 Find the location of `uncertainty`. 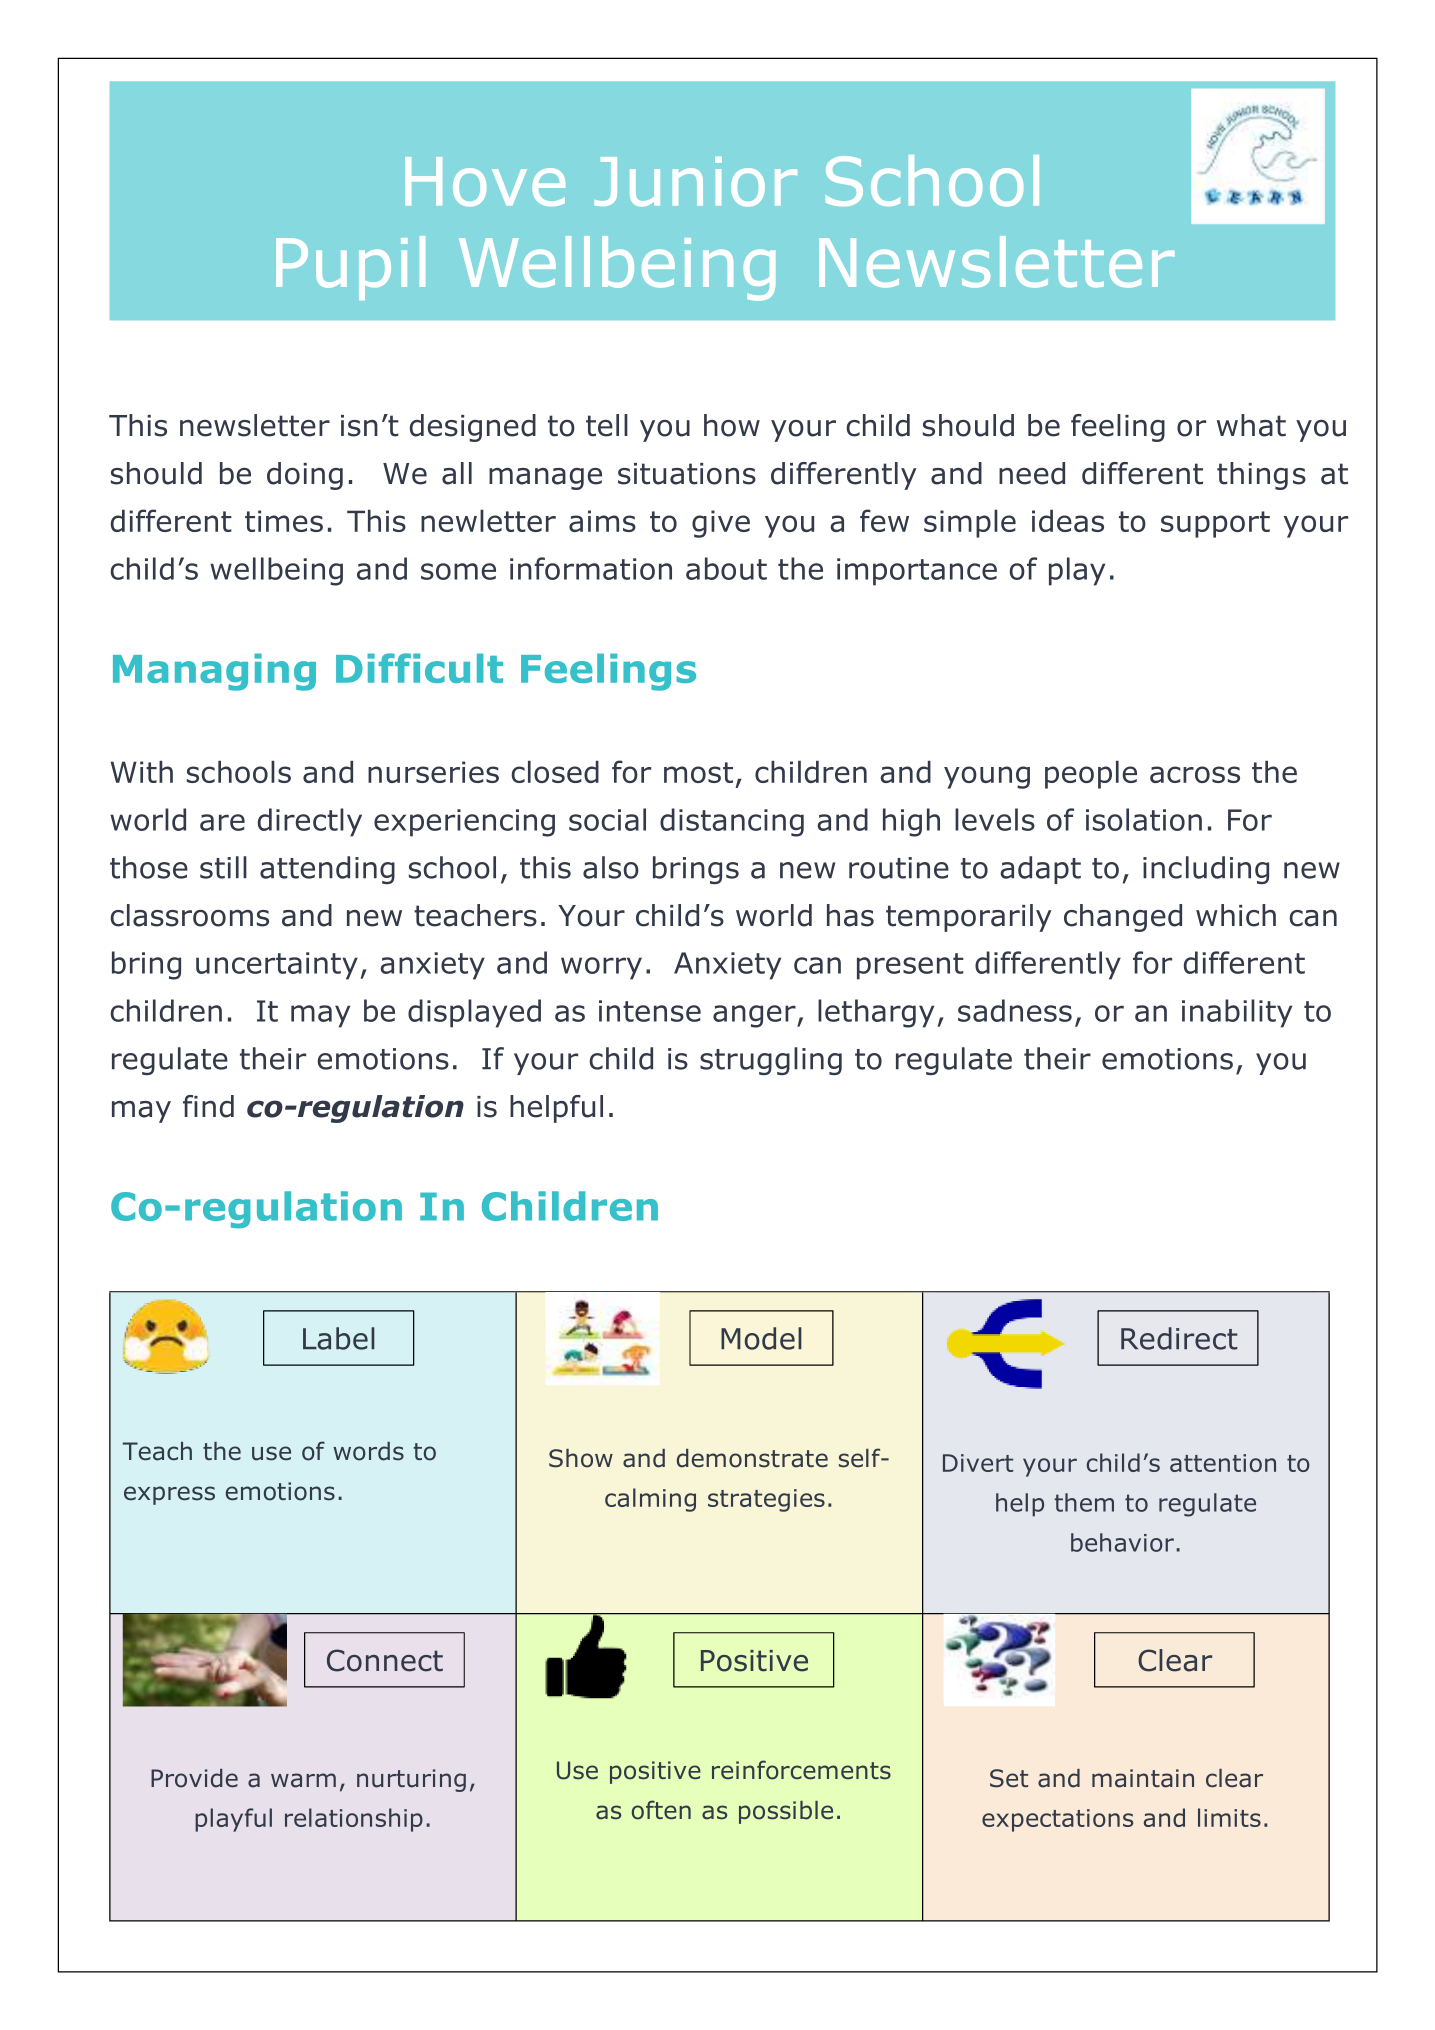

uncertainty is located at coordinates (277, 966).
